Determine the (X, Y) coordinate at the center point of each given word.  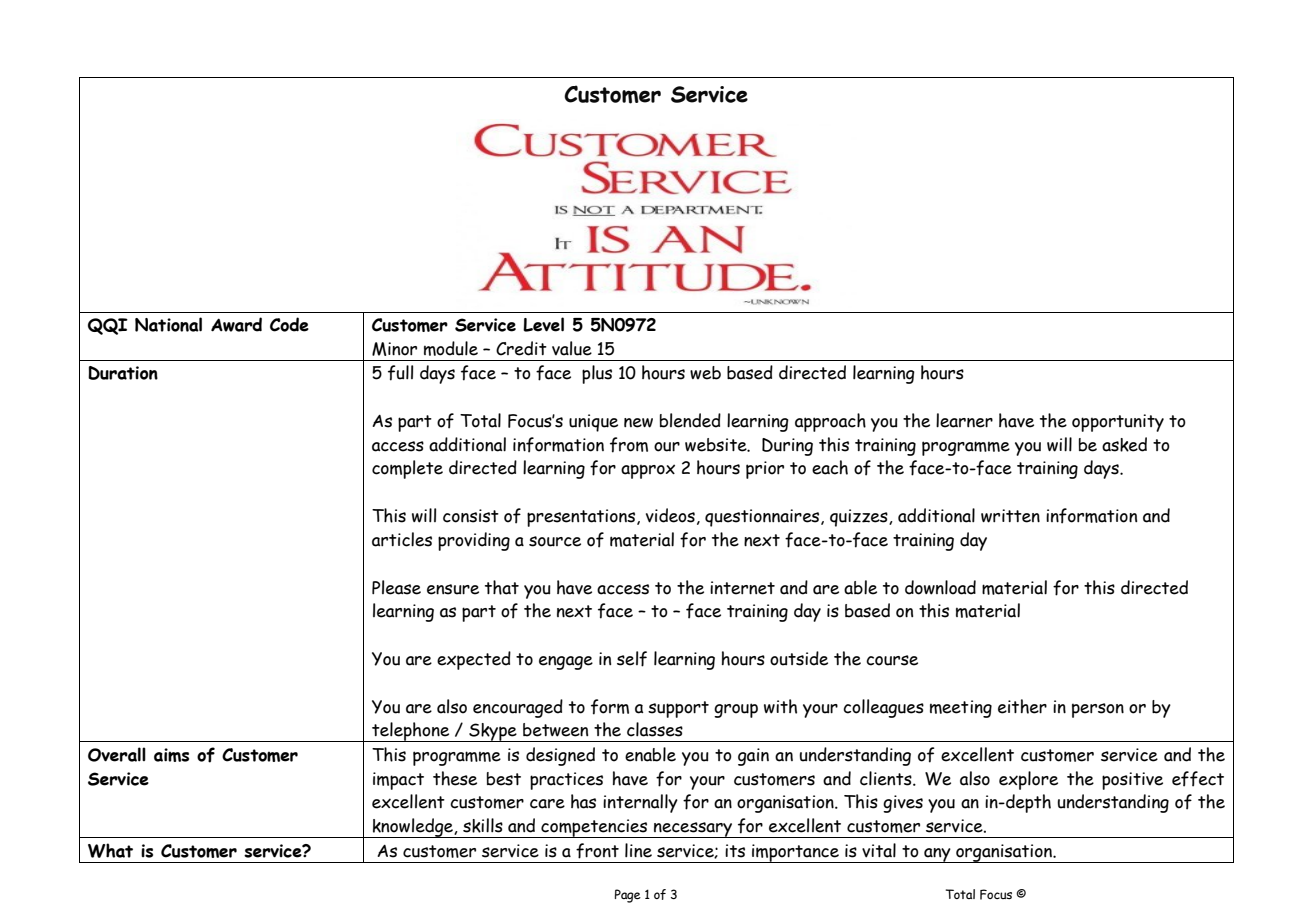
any (937, 855)
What (110, 850)
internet (742, 588)
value (572, 348)
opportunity (1118, 423)
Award (236, 324)
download (940, 587)
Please (396, 587)
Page (628, 896)
